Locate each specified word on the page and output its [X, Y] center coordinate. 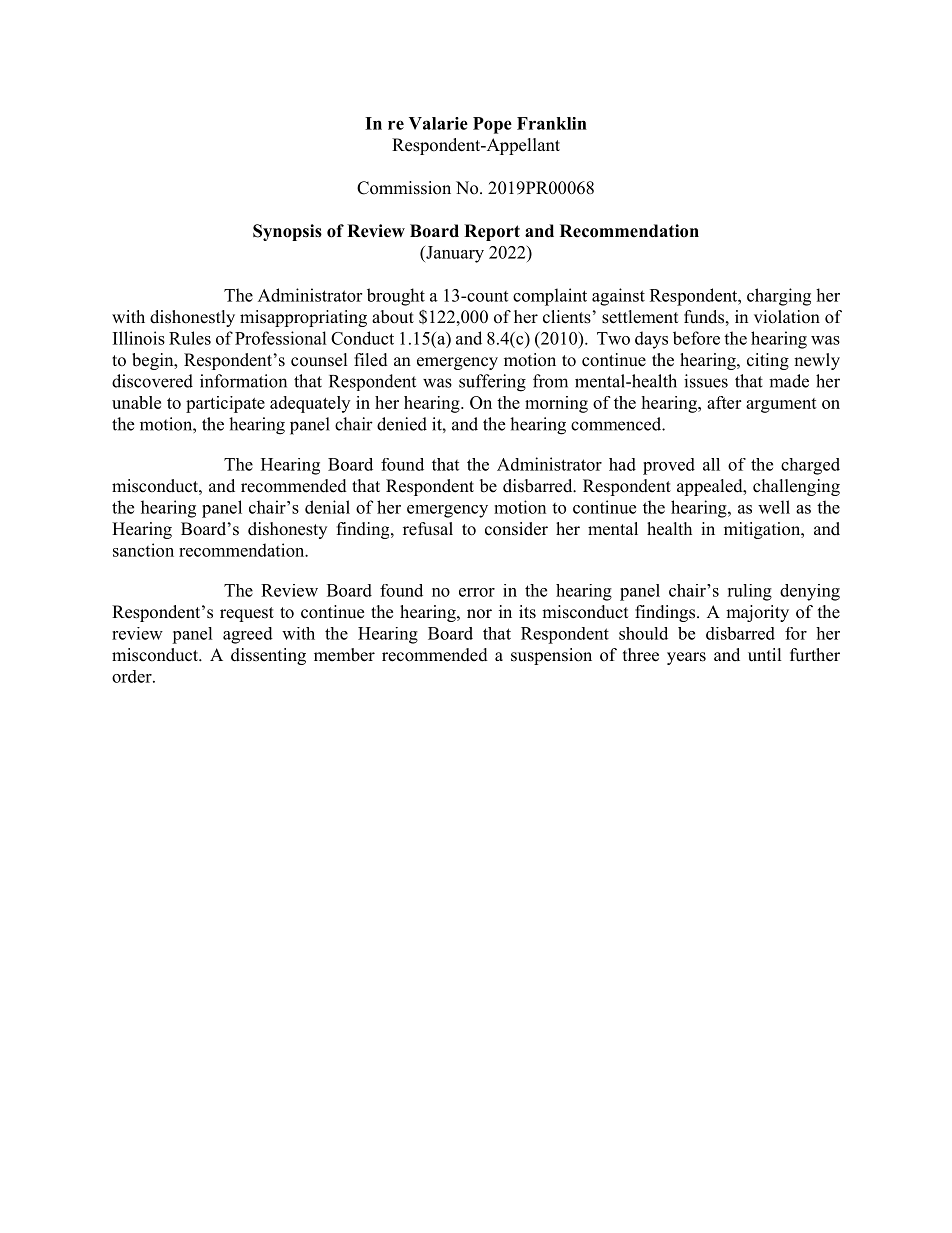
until [765, 655]
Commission [404, 188]
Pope [492, 125]
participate [225, 404]
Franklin [552, 123]
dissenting [268, 656]
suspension [551, 656]
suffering [492, 383]
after [724, 402]
